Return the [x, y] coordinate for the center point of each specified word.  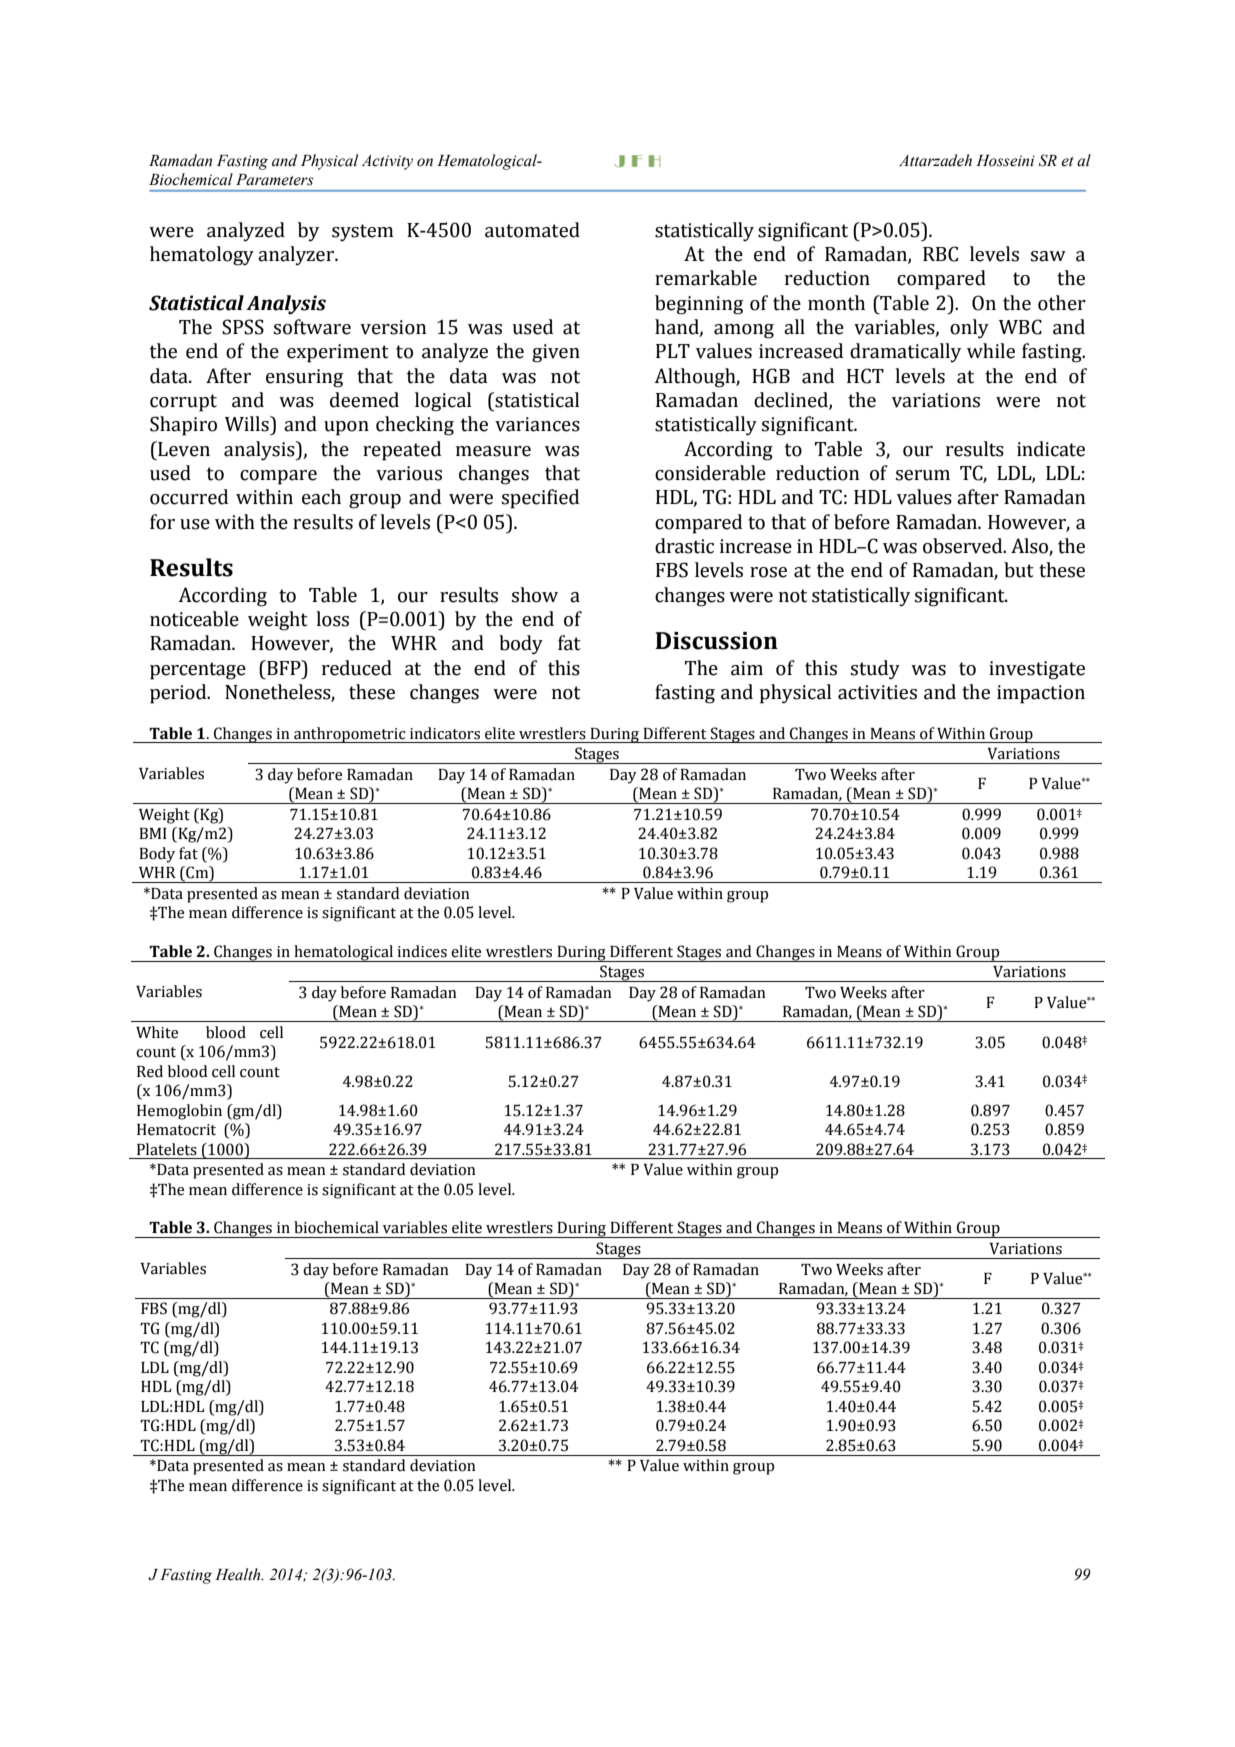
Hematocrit [176, 1130]
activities [877, 692]
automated [532, 230]
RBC [940, 254]
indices [422, 951]
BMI [153, 833]
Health [239, 1574]
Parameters [275, 180]
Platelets [167, 1149]
